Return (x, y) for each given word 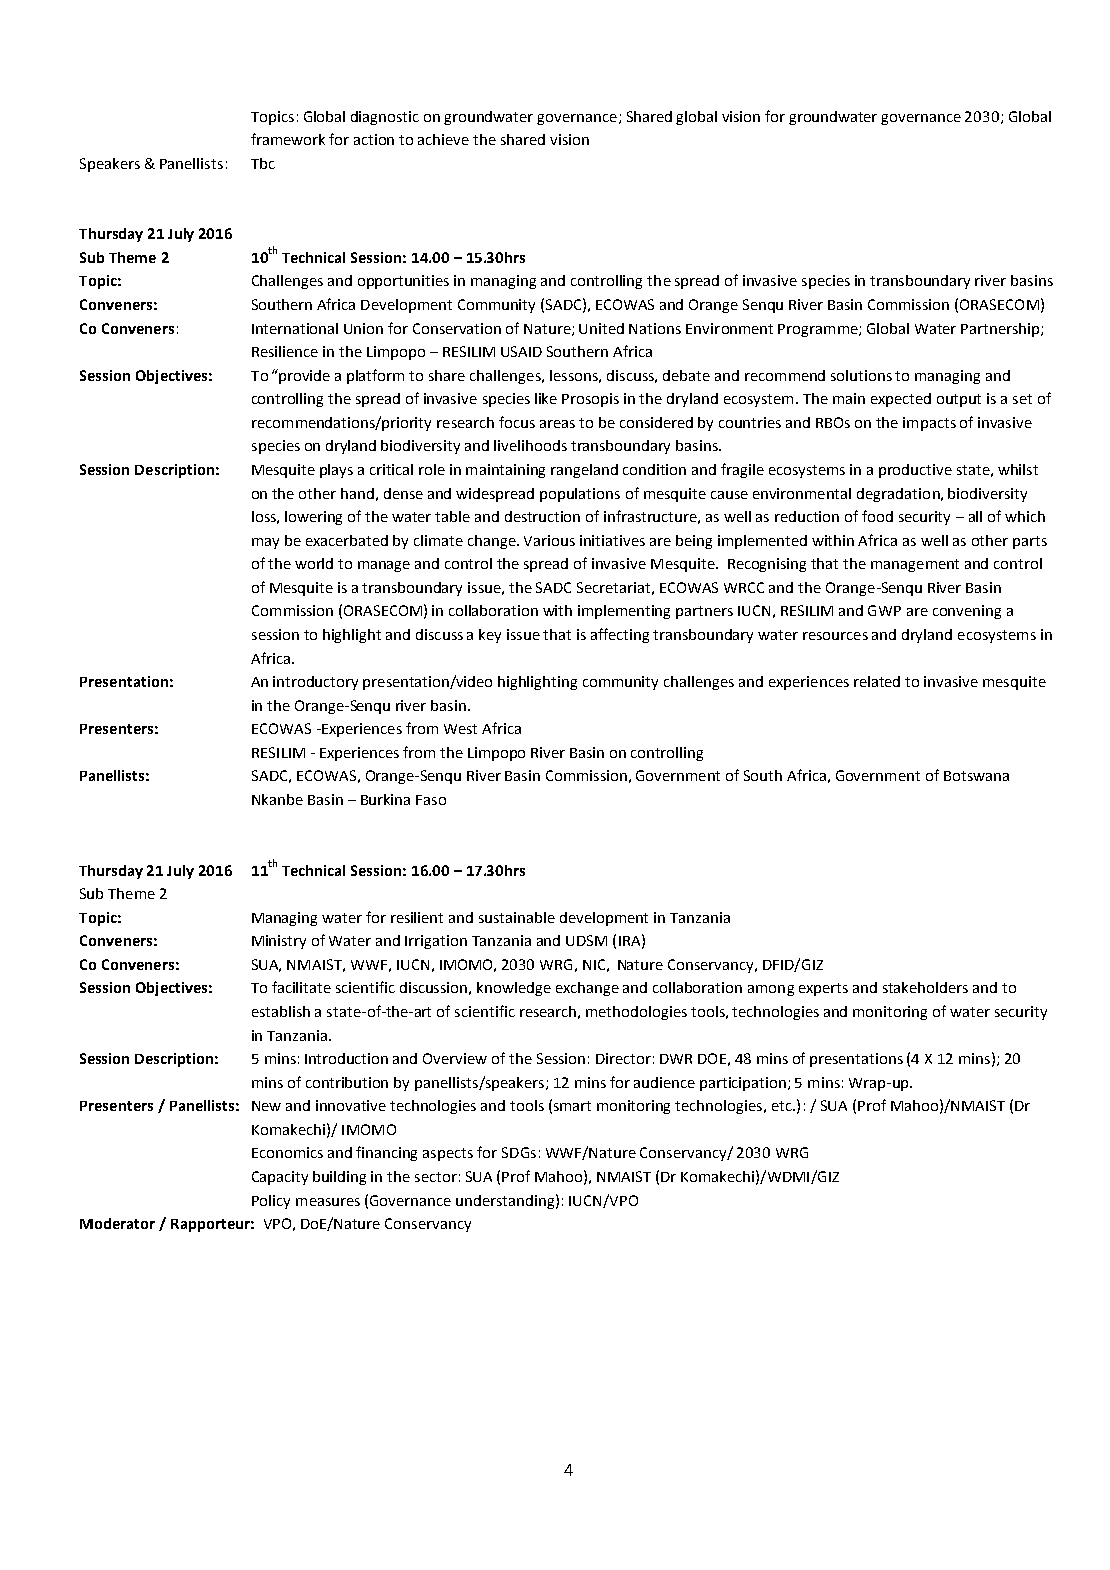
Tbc (263, 163)
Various (549, 540)
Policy (271, 1202)
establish (281, 1011)
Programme (819, 330)
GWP (884, 610)
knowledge (514, 989)
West (460, 729)
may (265, 543)
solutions (861, 375)
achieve (443, 139)
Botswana (976, 776)
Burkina (385, 799)
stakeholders (925, 987)
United (601, 328)
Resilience (285, 351)
